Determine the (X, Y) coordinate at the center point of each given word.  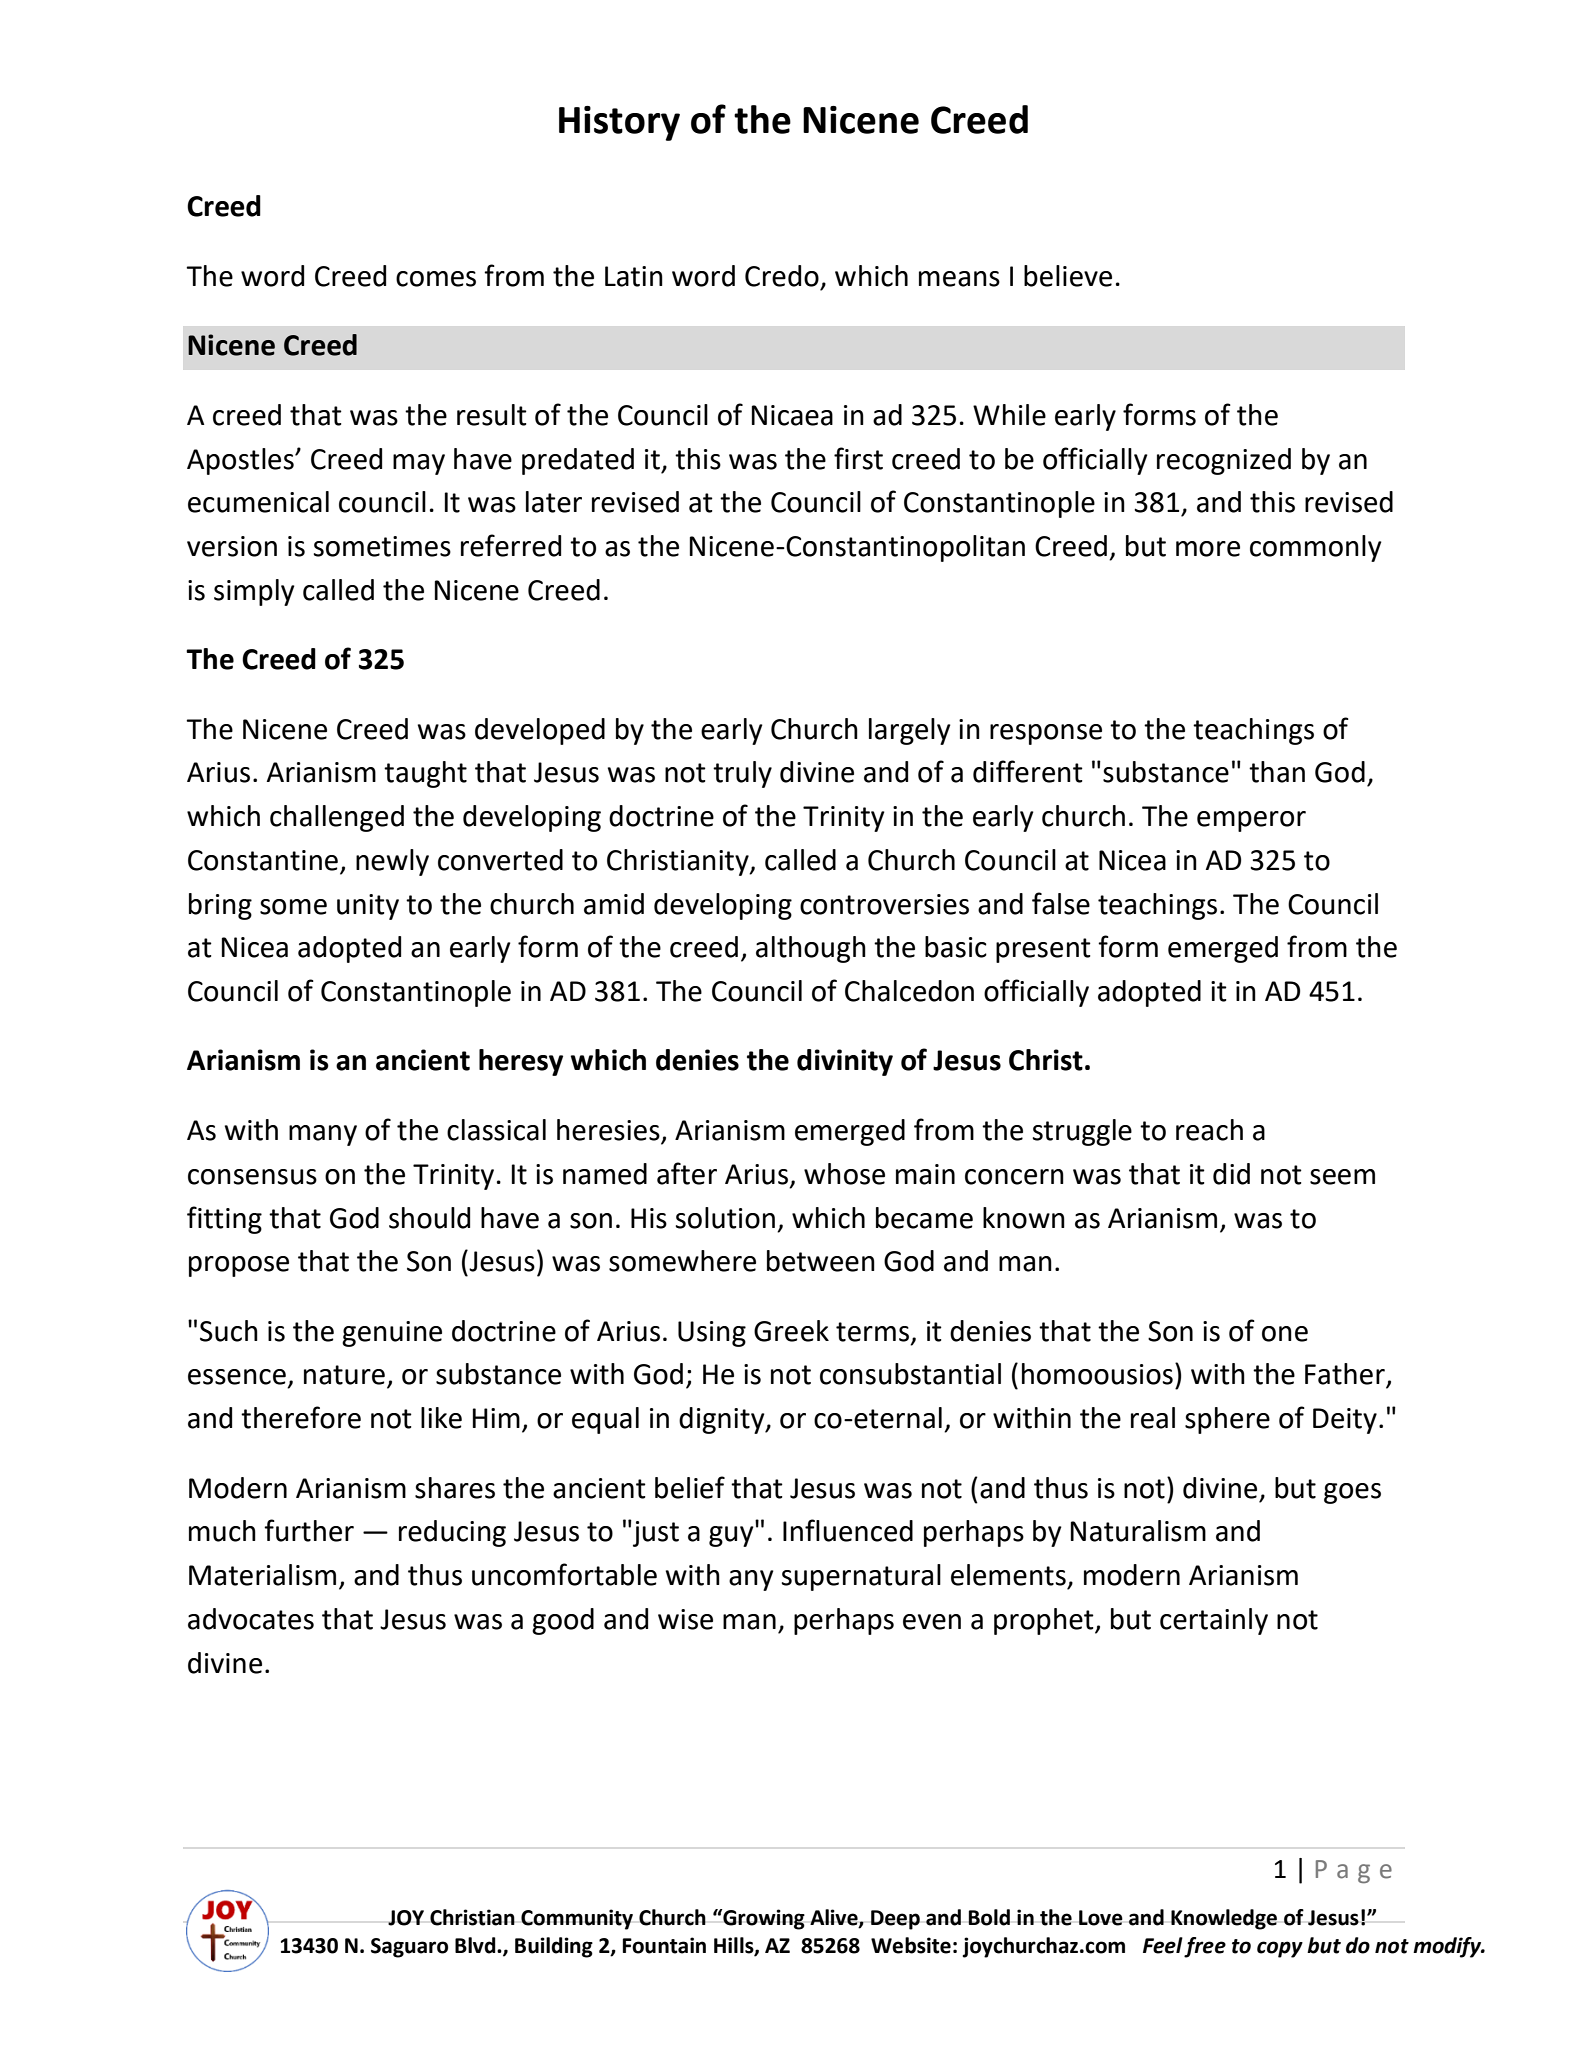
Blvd (476, 1945)
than (1277, 772)
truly (742, 774)
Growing (763, 1919)
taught (425, 774)
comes (436, 279)
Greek (791, 1331)
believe (1068, 276)
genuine (392, 1334)
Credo (782, 276)
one (1285, 1334)
